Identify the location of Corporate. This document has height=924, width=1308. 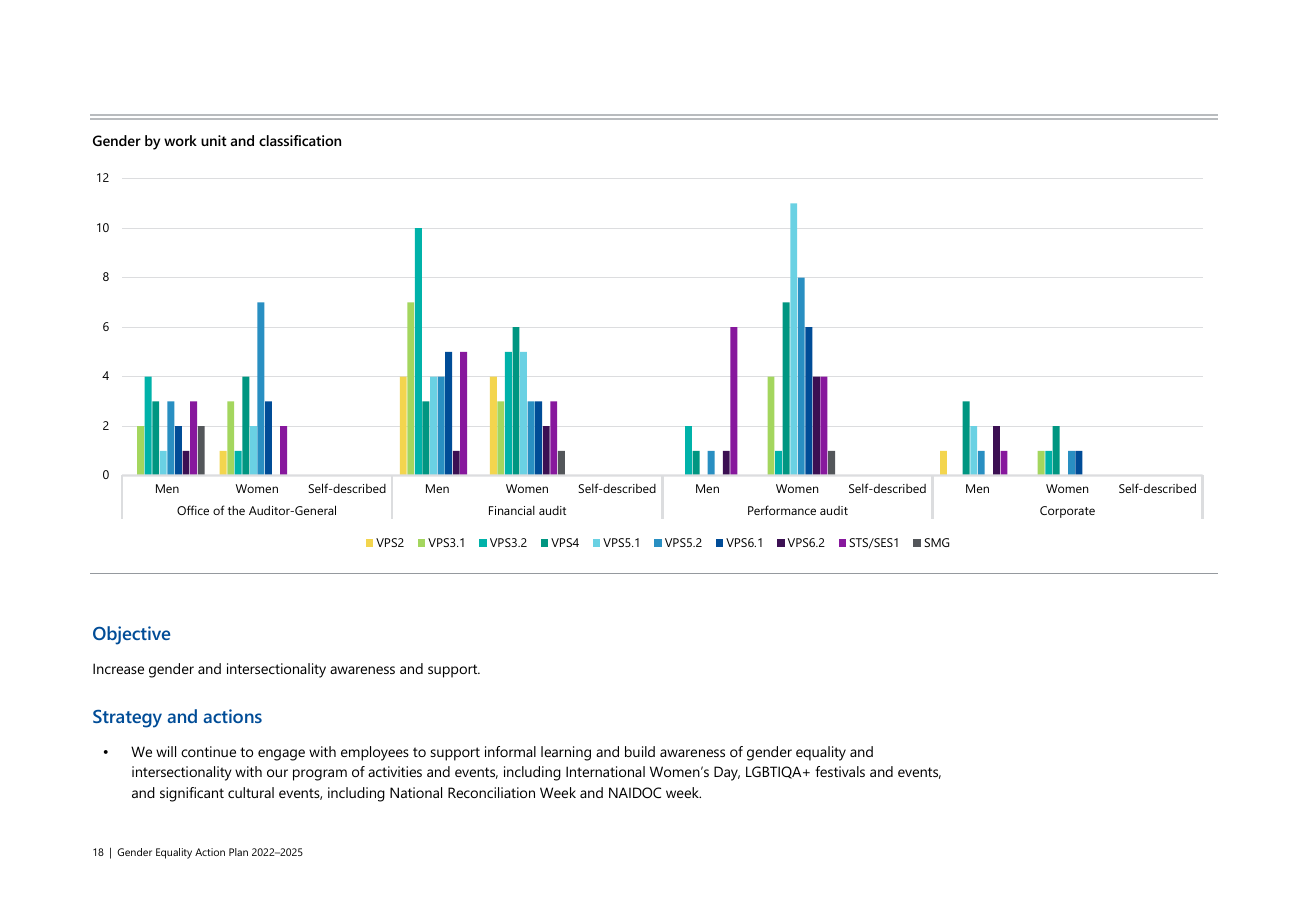
(1067, 512).
